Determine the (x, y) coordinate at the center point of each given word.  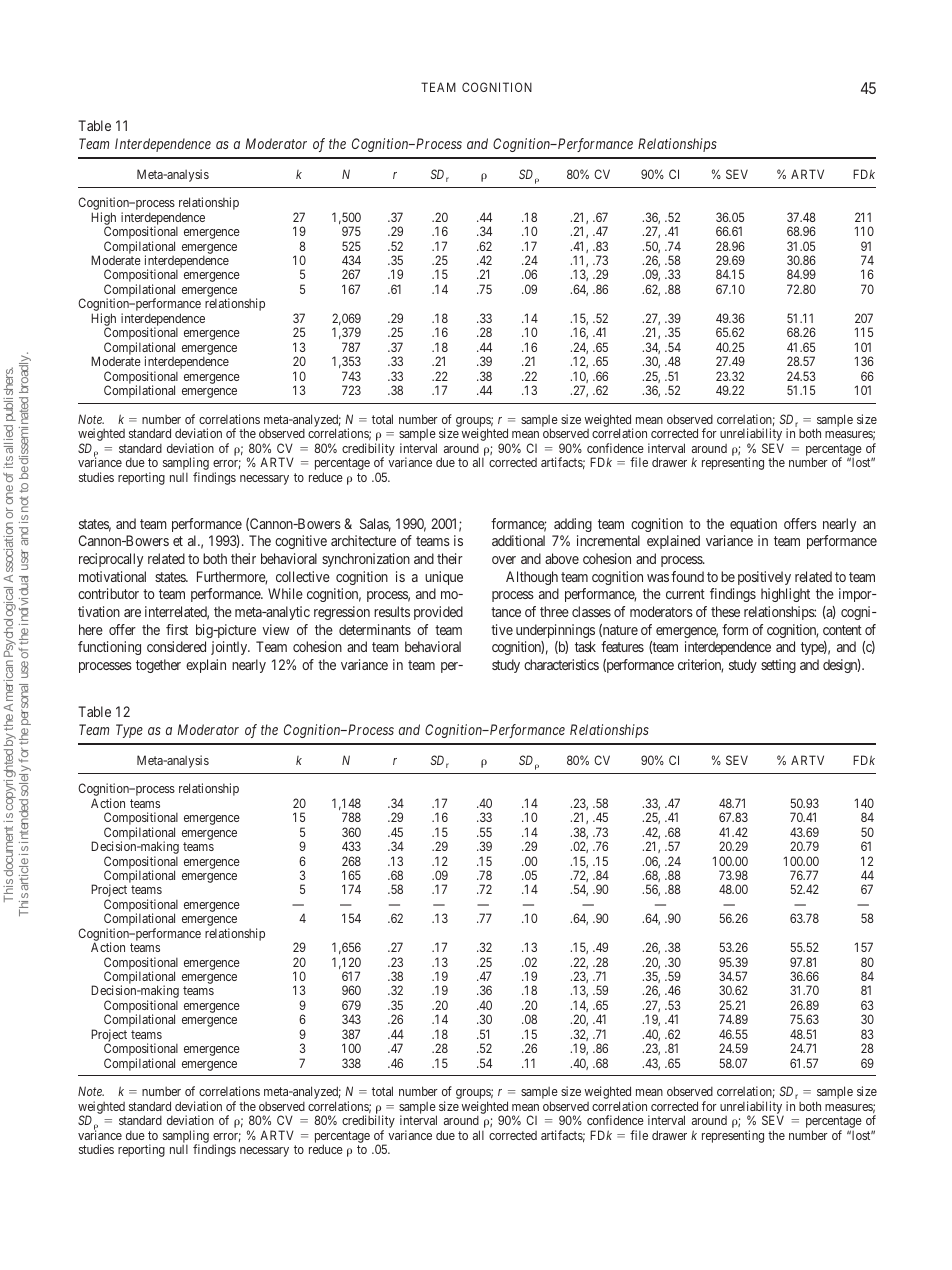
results (392, 611)
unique (444, 578)
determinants (375, 629)
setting (778, 666)
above (562, 558)
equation (753, 525)
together (158, 666)
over (504, 560)
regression (342, 613)
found (687, 576)
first (177, 629)
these (725, 611)
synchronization (366, 560)
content (842, 630)
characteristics (561, 664)
